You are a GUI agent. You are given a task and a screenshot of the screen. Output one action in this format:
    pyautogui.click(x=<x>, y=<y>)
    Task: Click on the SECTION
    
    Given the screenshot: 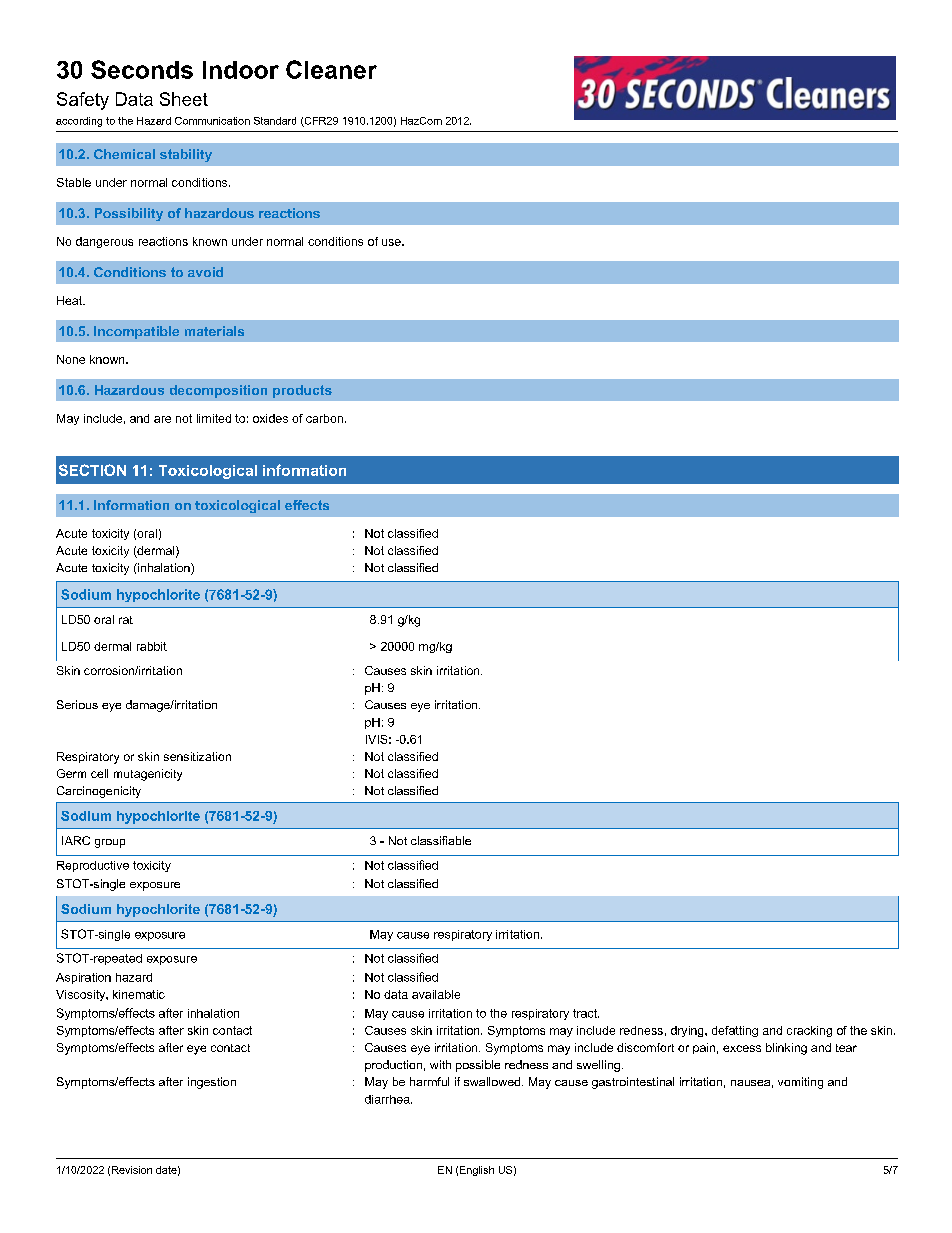 What is the action you would take?
    pyautogui.click(x=92, y=470)
